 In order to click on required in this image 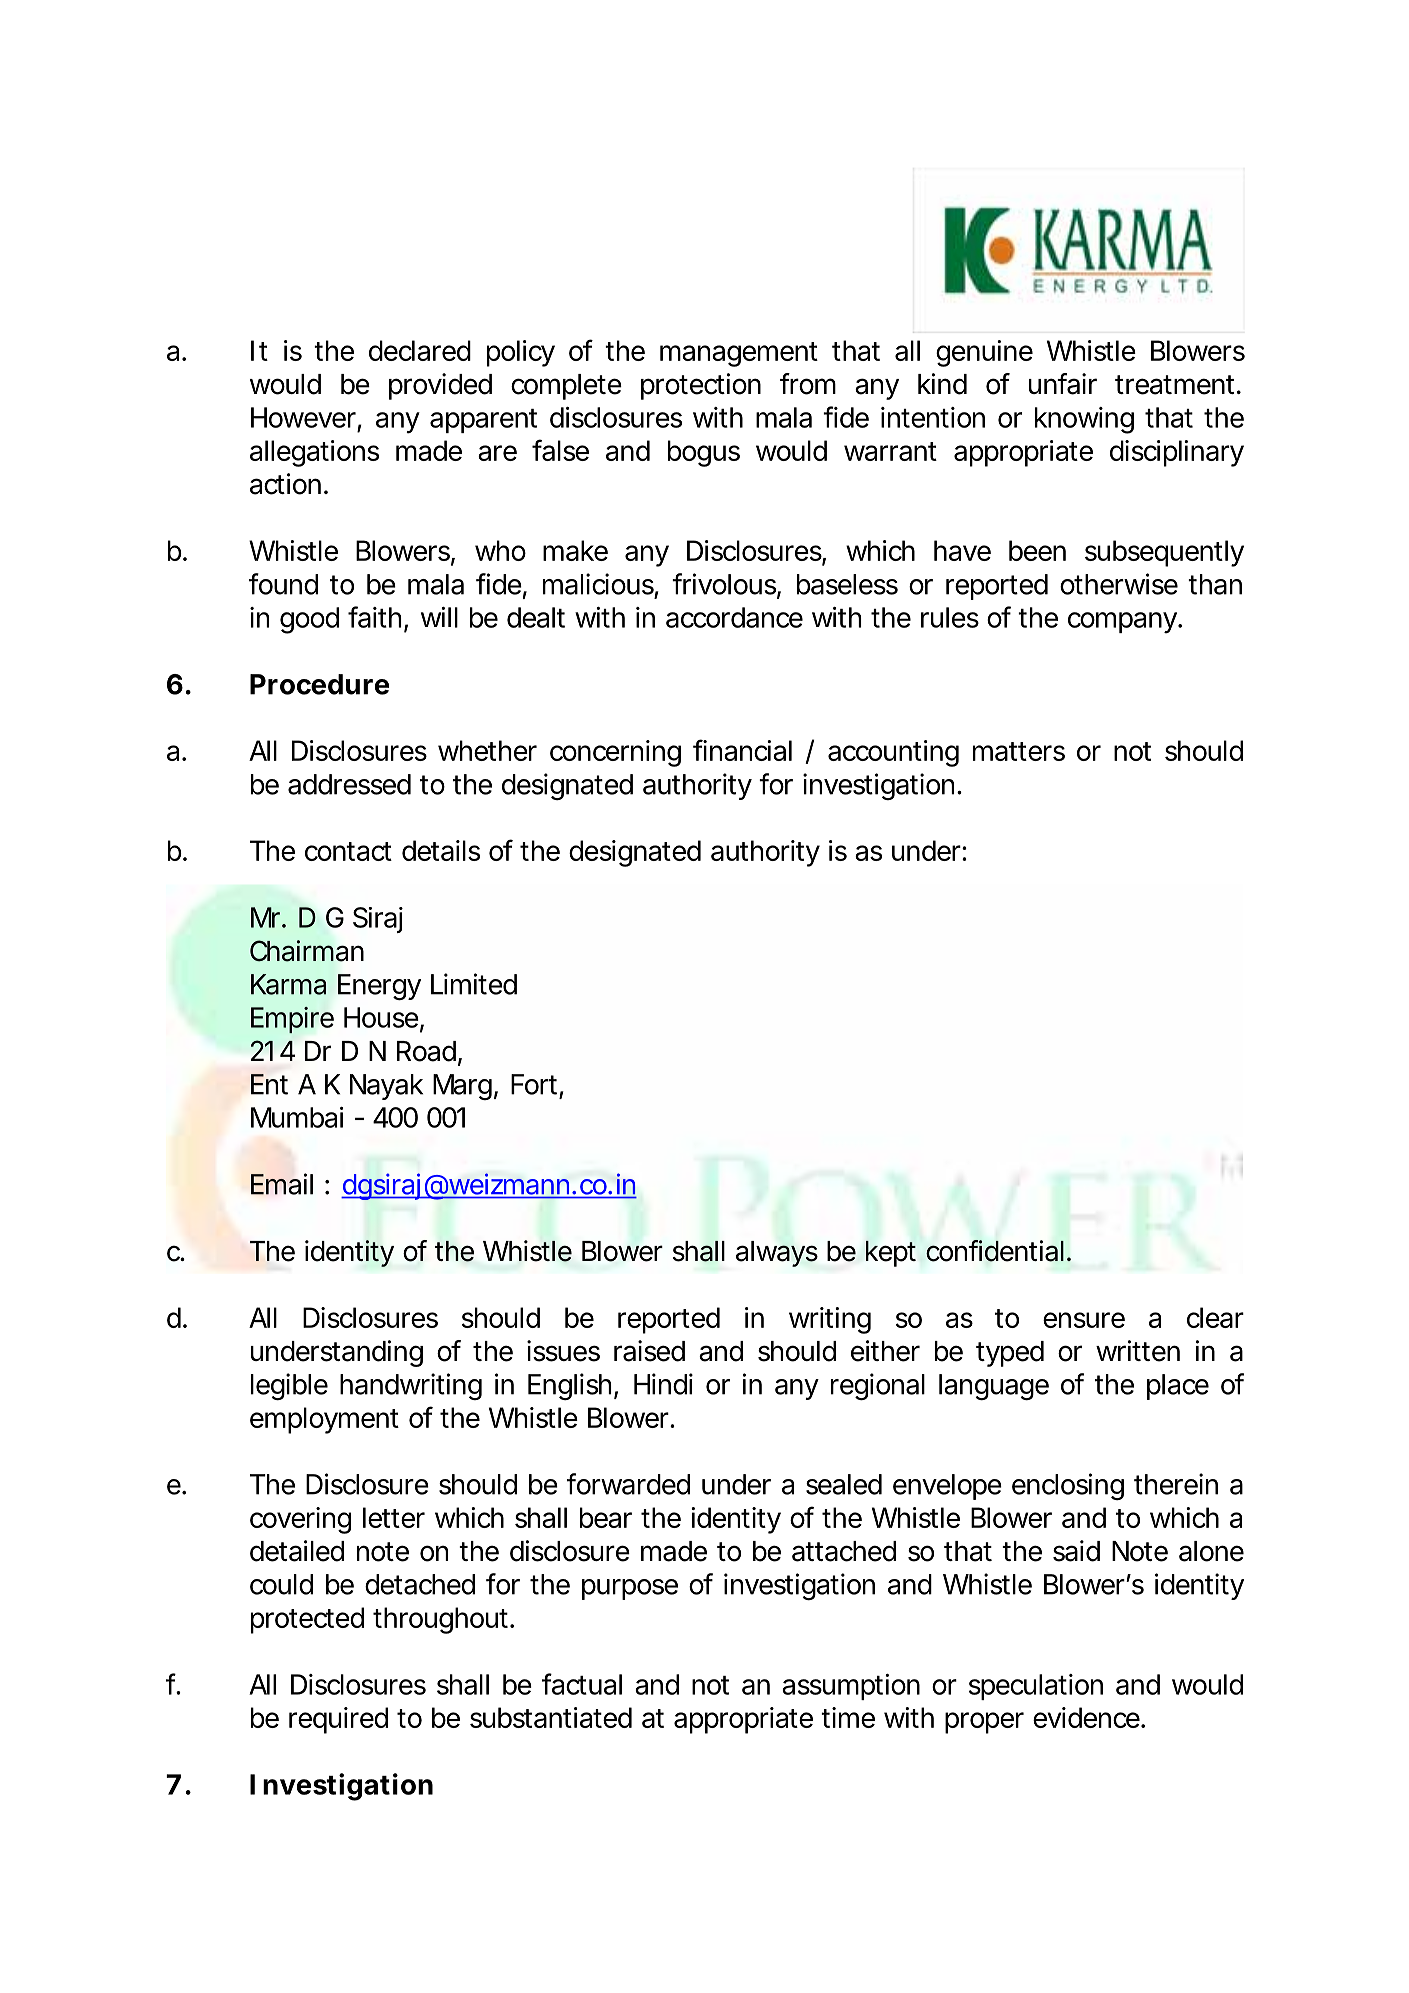, I will do `click(338, 1720)`.
